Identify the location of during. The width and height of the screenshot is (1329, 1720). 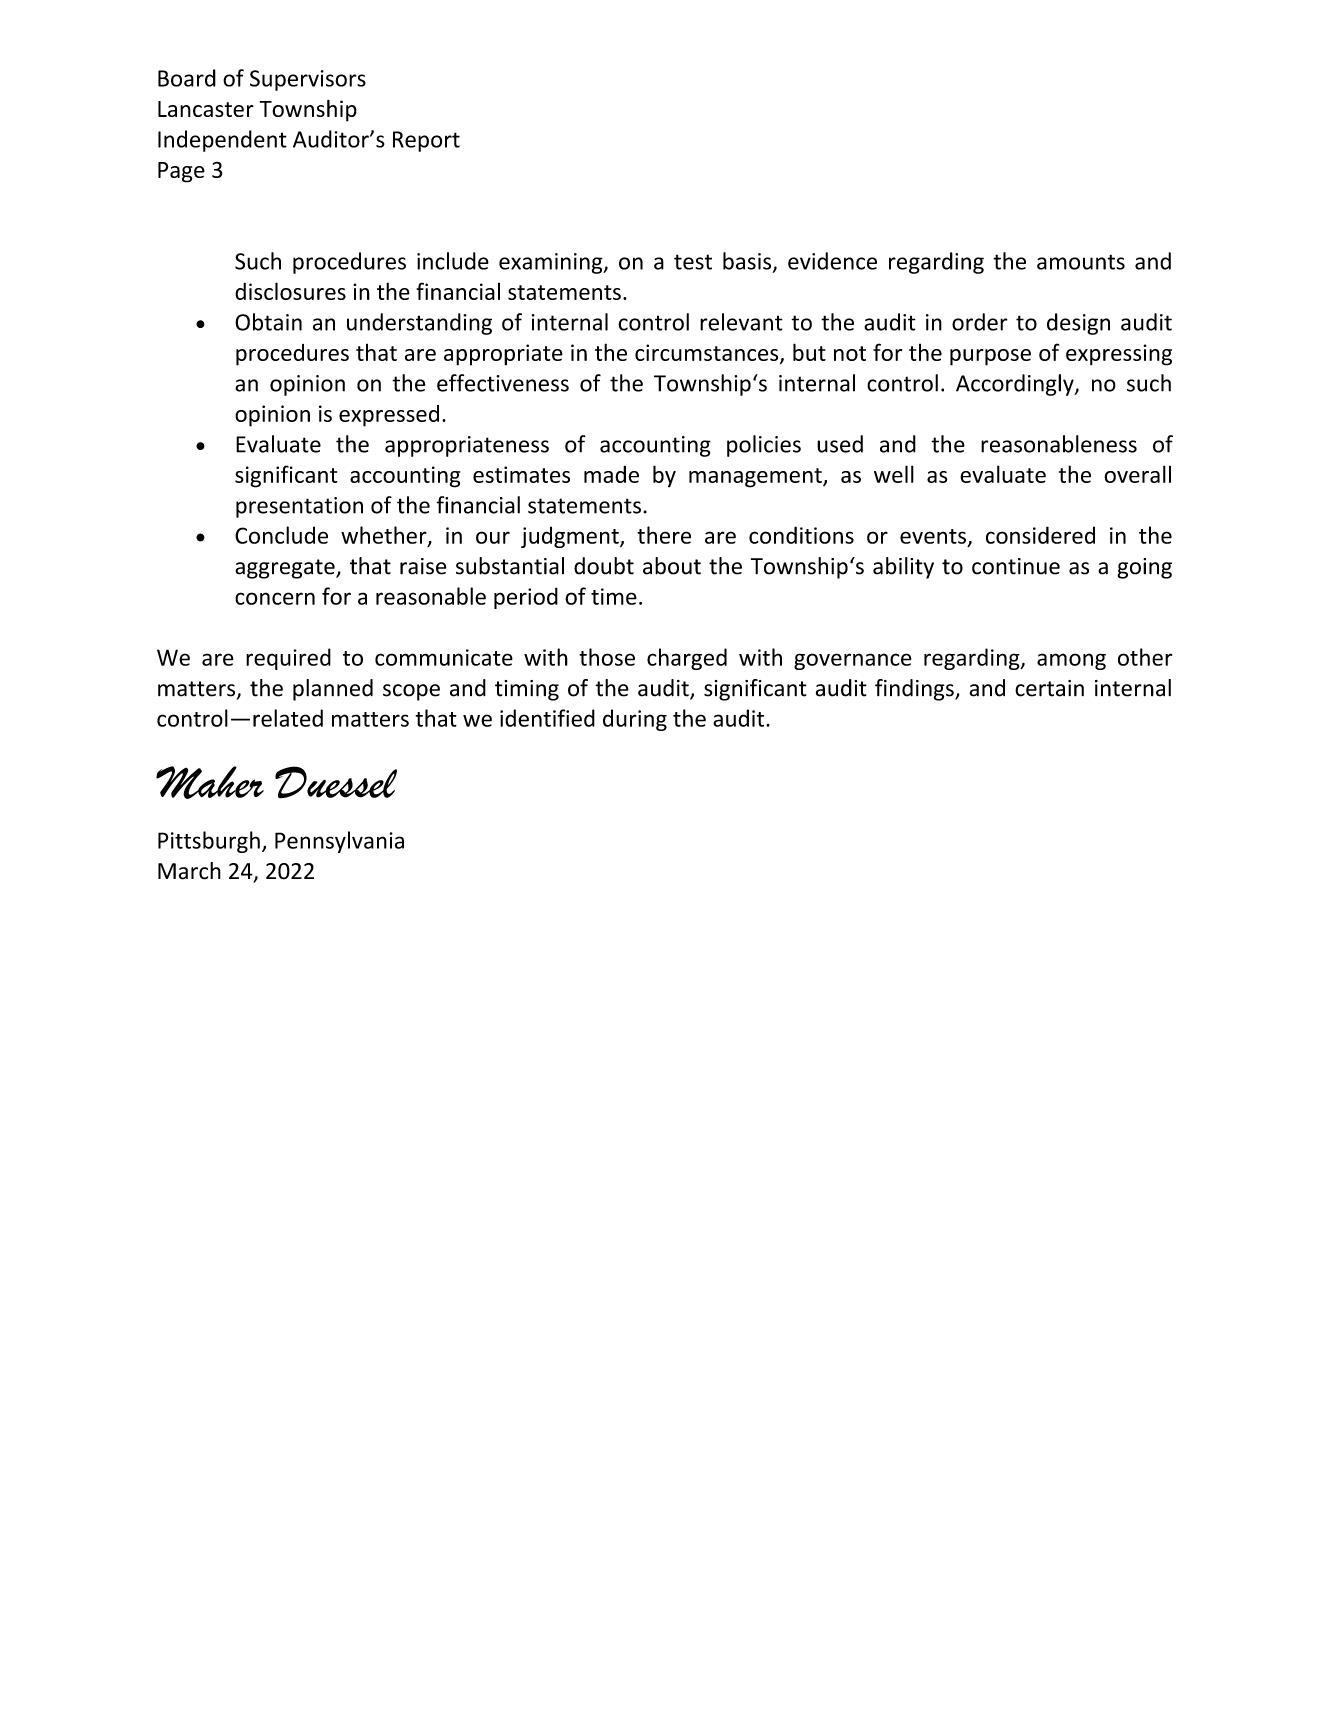
(635, 720).
